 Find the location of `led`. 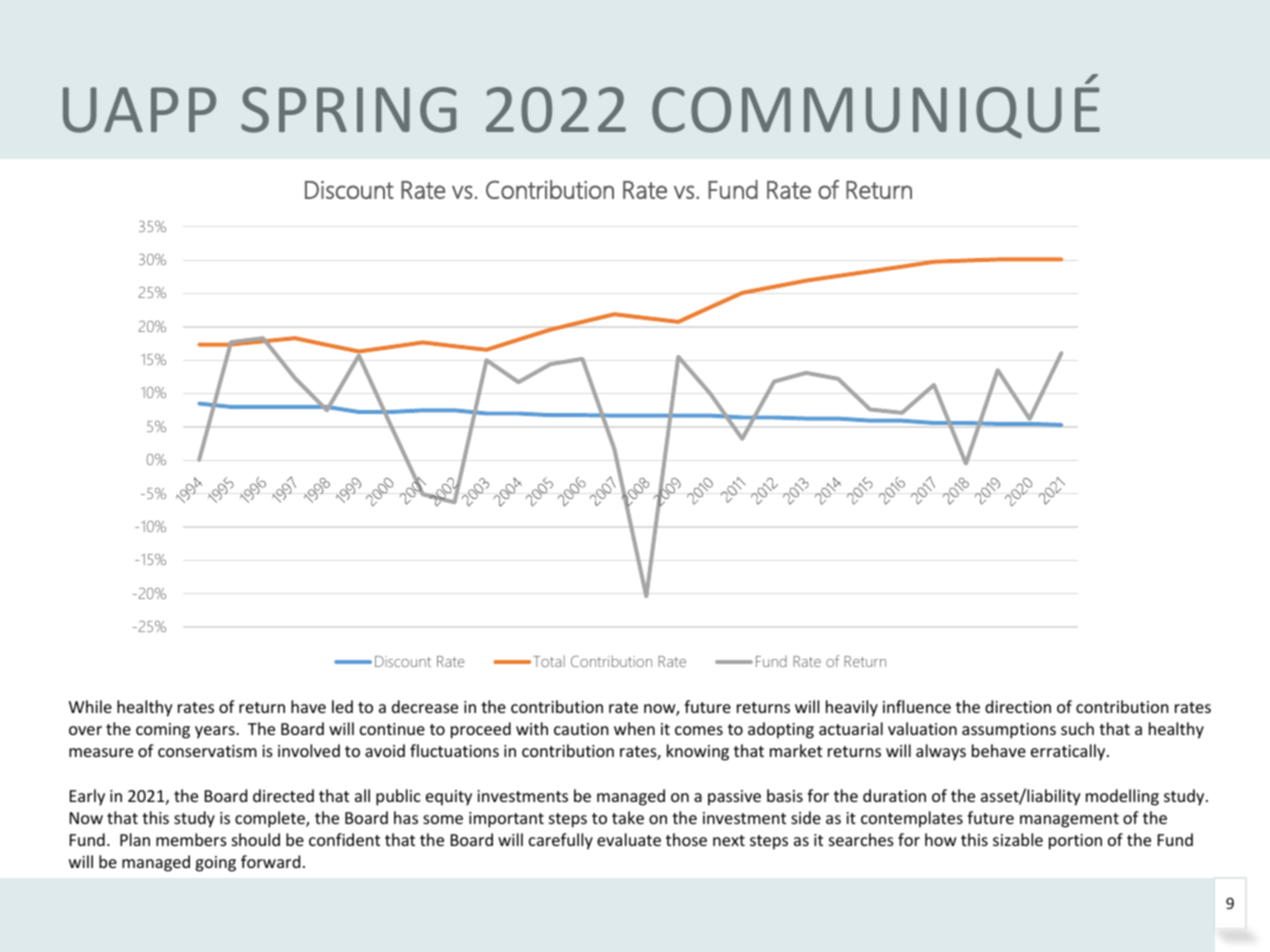

led is located at coordinates (342, 706).
